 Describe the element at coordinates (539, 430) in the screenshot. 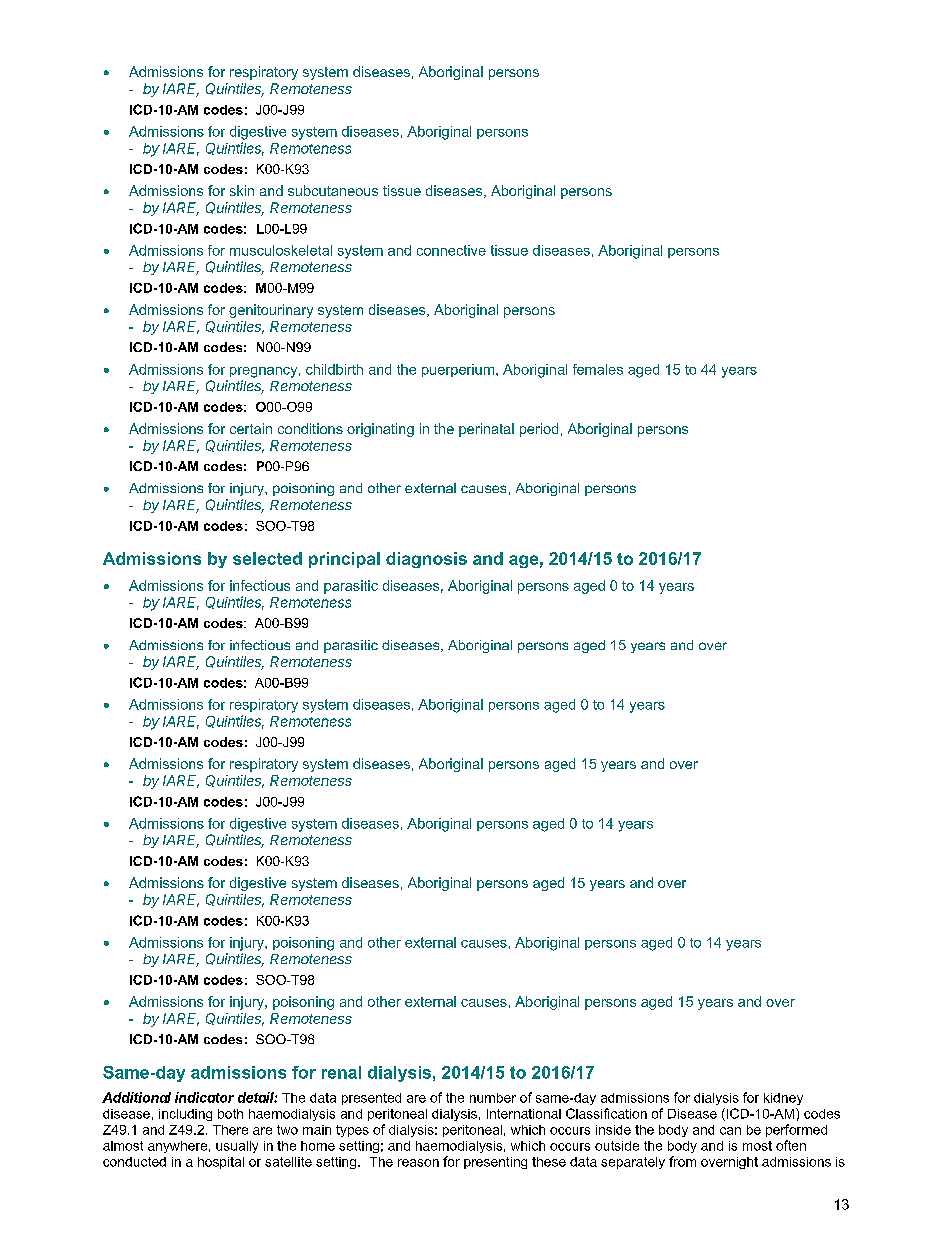

I see `period` at that location.
